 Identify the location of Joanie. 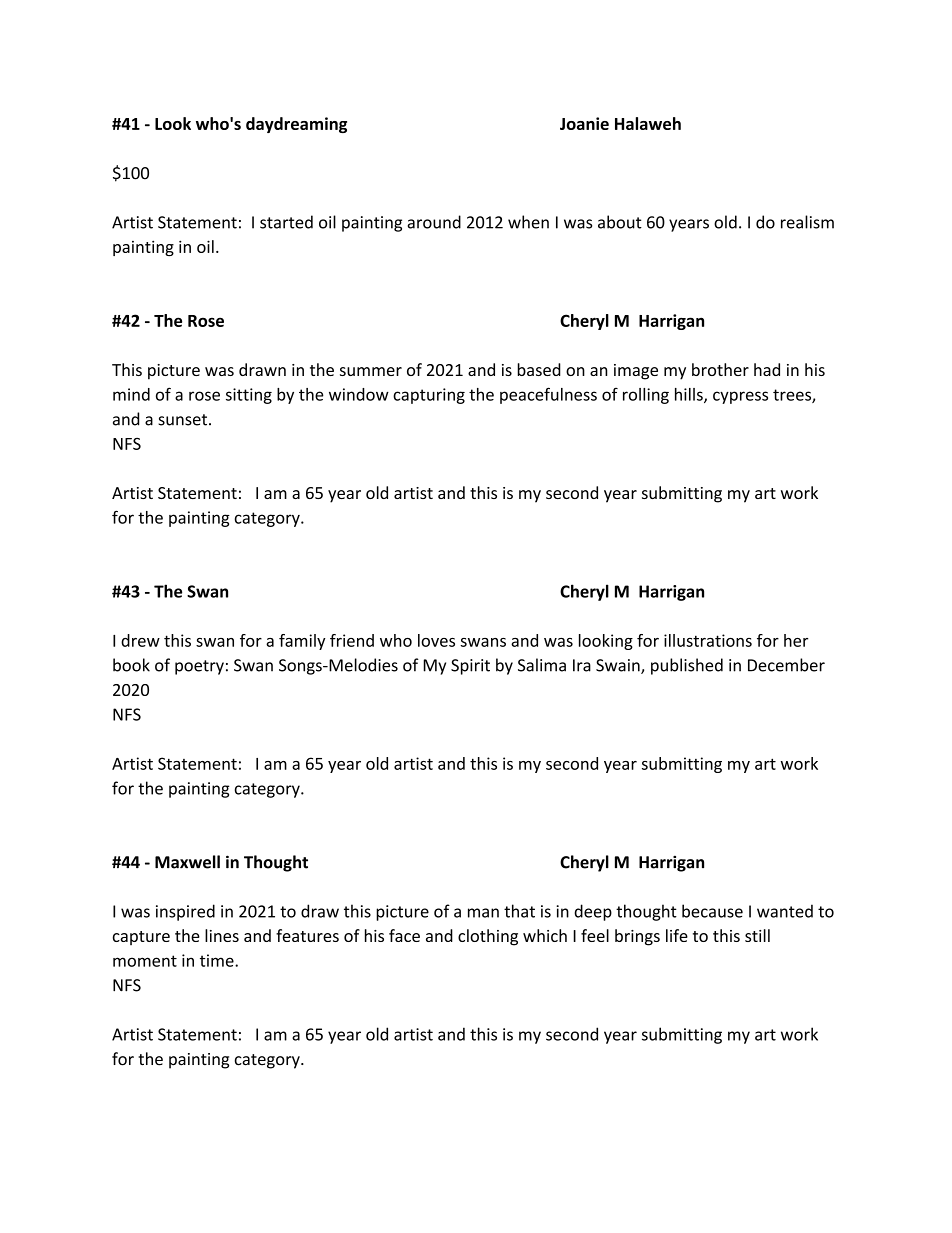
(584, 123).
